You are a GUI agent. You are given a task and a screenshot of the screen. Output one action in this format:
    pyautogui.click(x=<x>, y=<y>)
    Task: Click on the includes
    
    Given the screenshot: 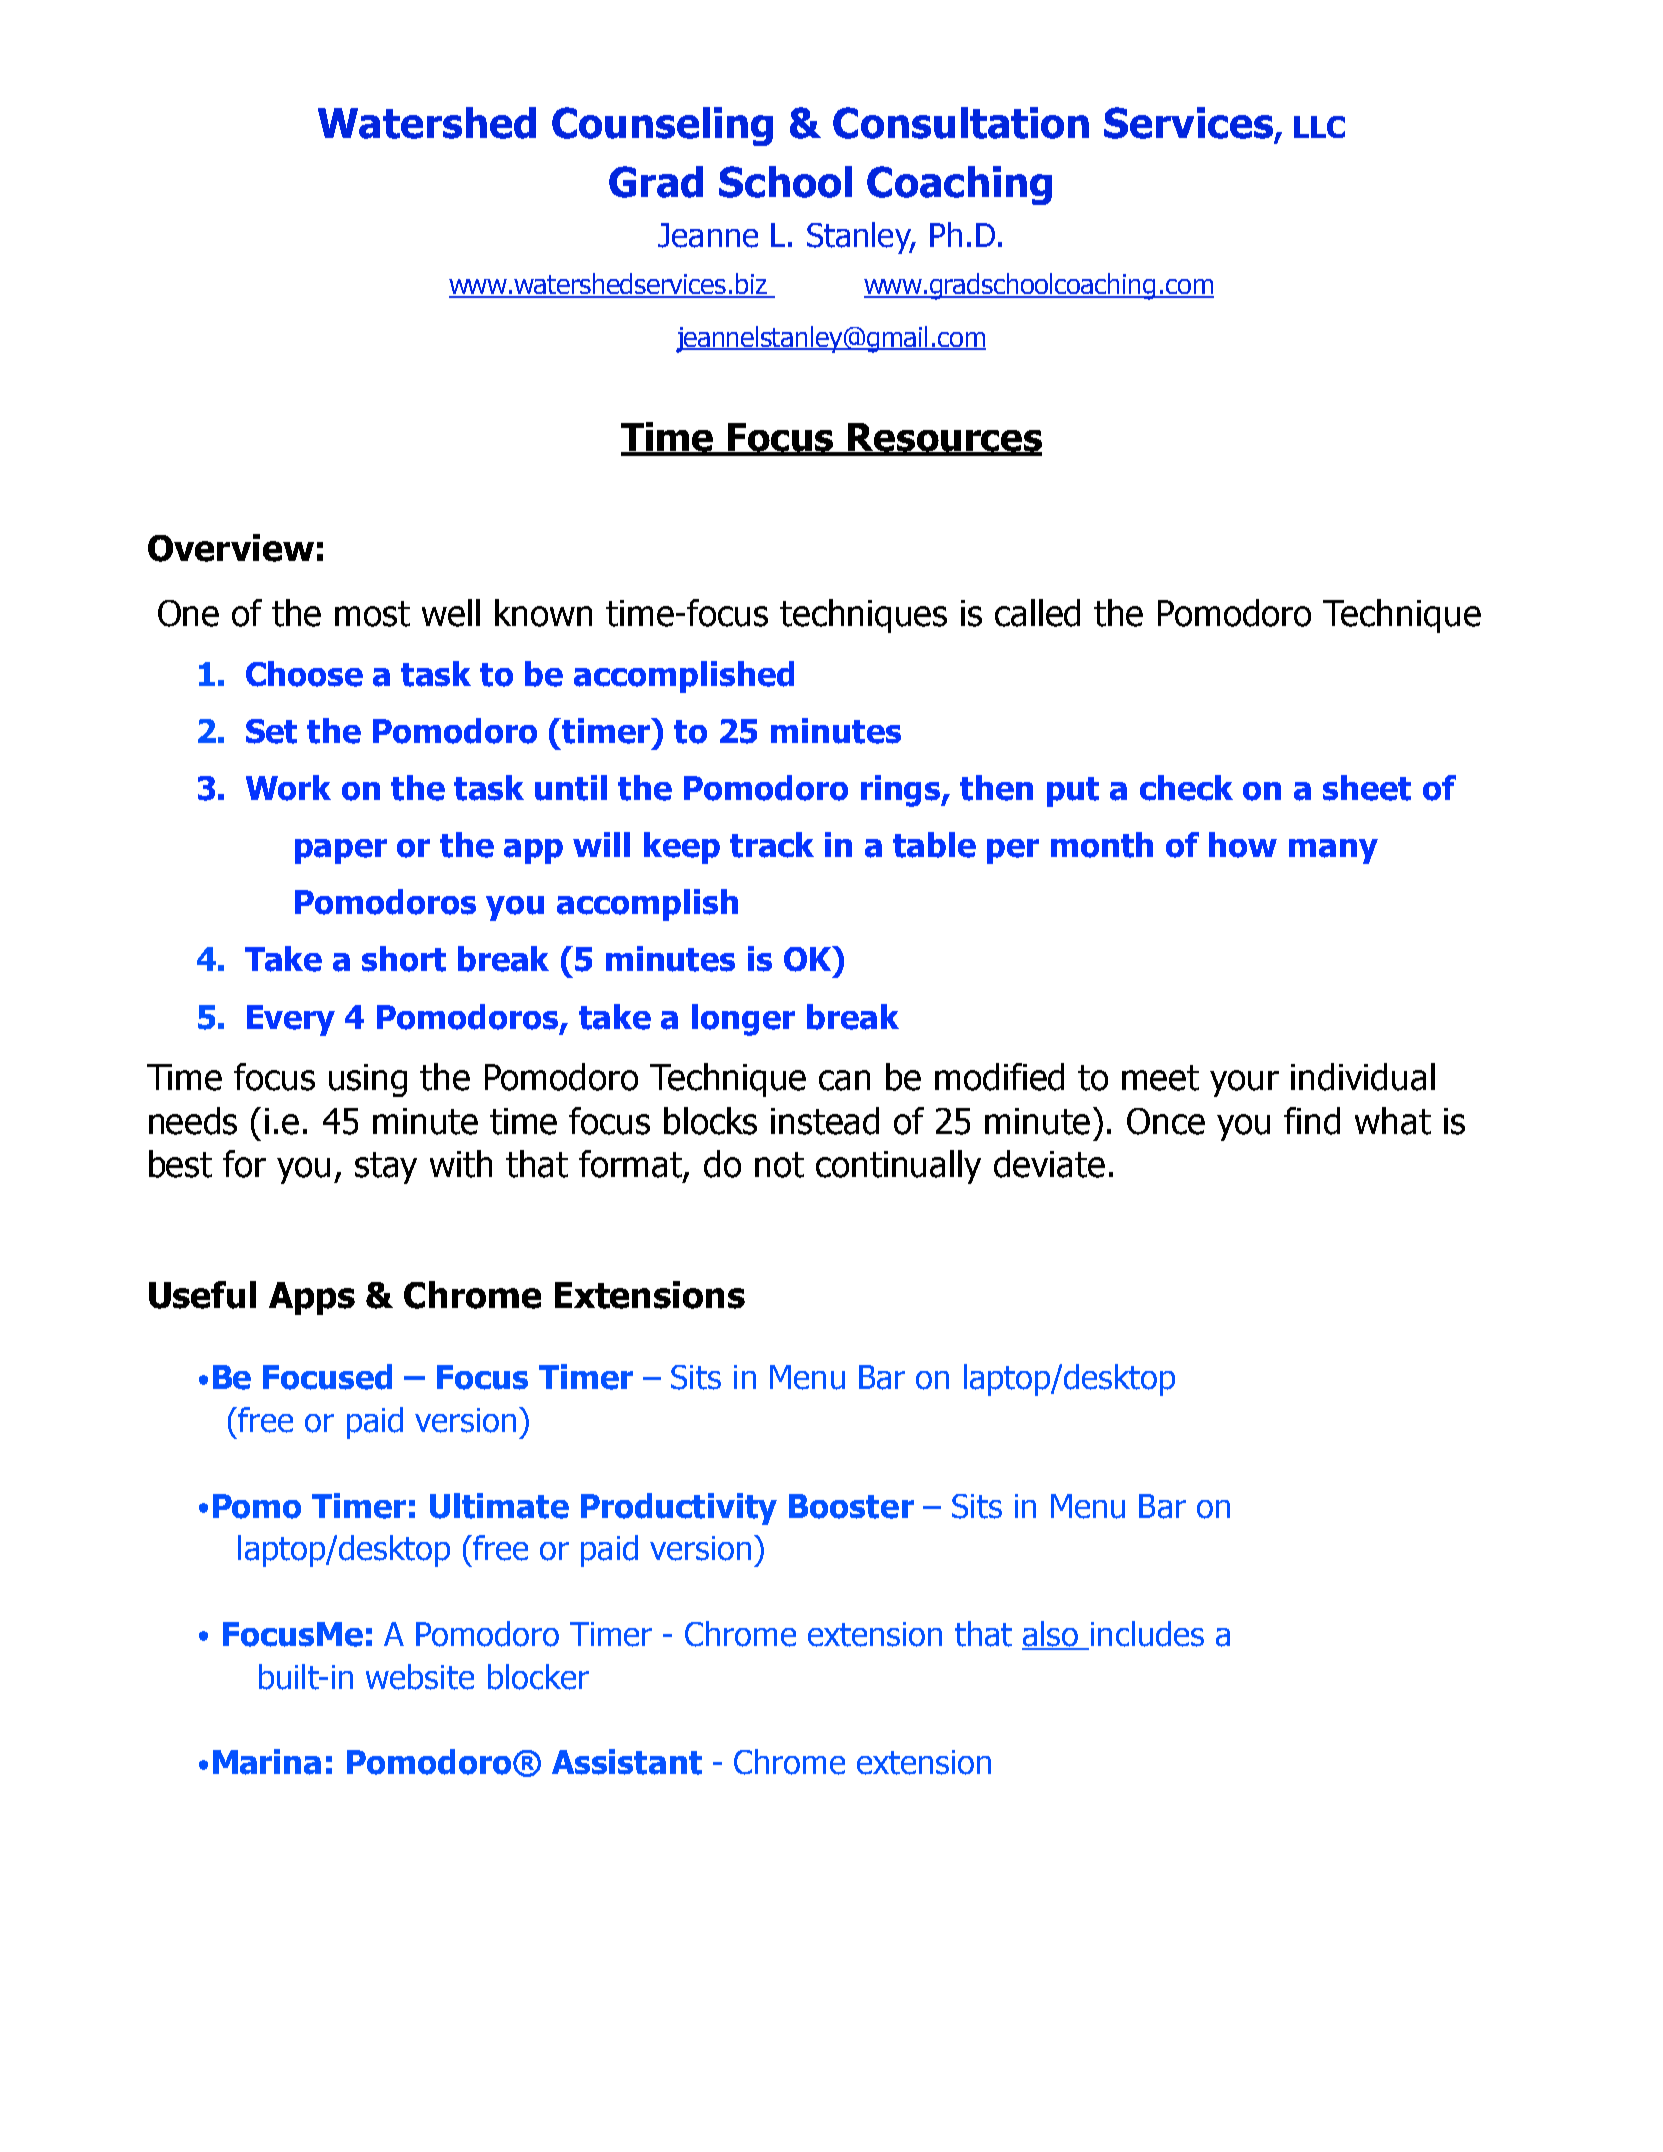 What is the action you would take?
    pyautogui.click(x=1147, y=1634)
